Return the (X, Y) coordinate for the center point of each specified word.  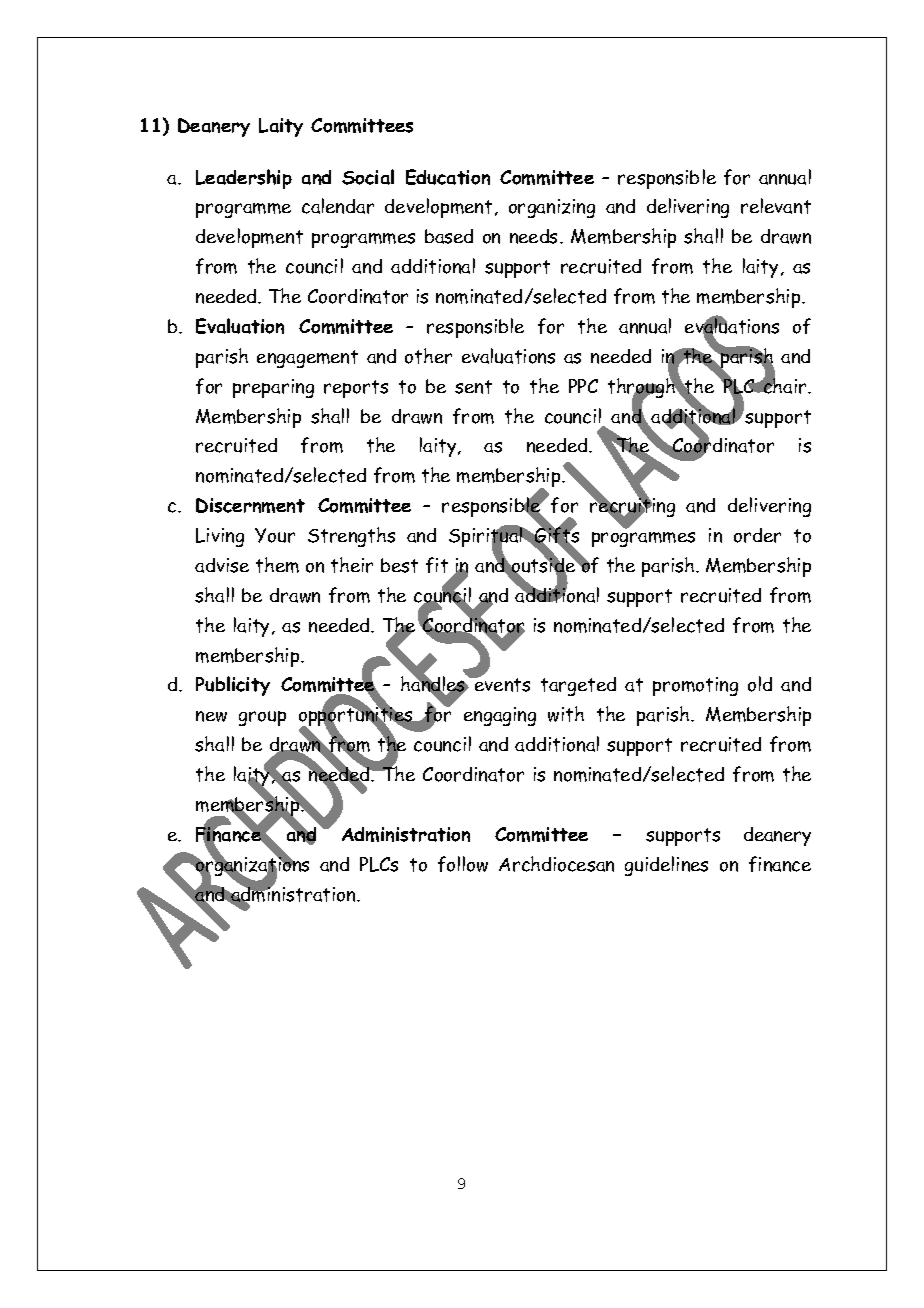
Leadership (244, 179)
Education (448, 177)
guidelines (666, 866)
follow (463, 864)
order (757, 535)
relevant (776, 206)
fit (437, 565)
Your (275, 535)
